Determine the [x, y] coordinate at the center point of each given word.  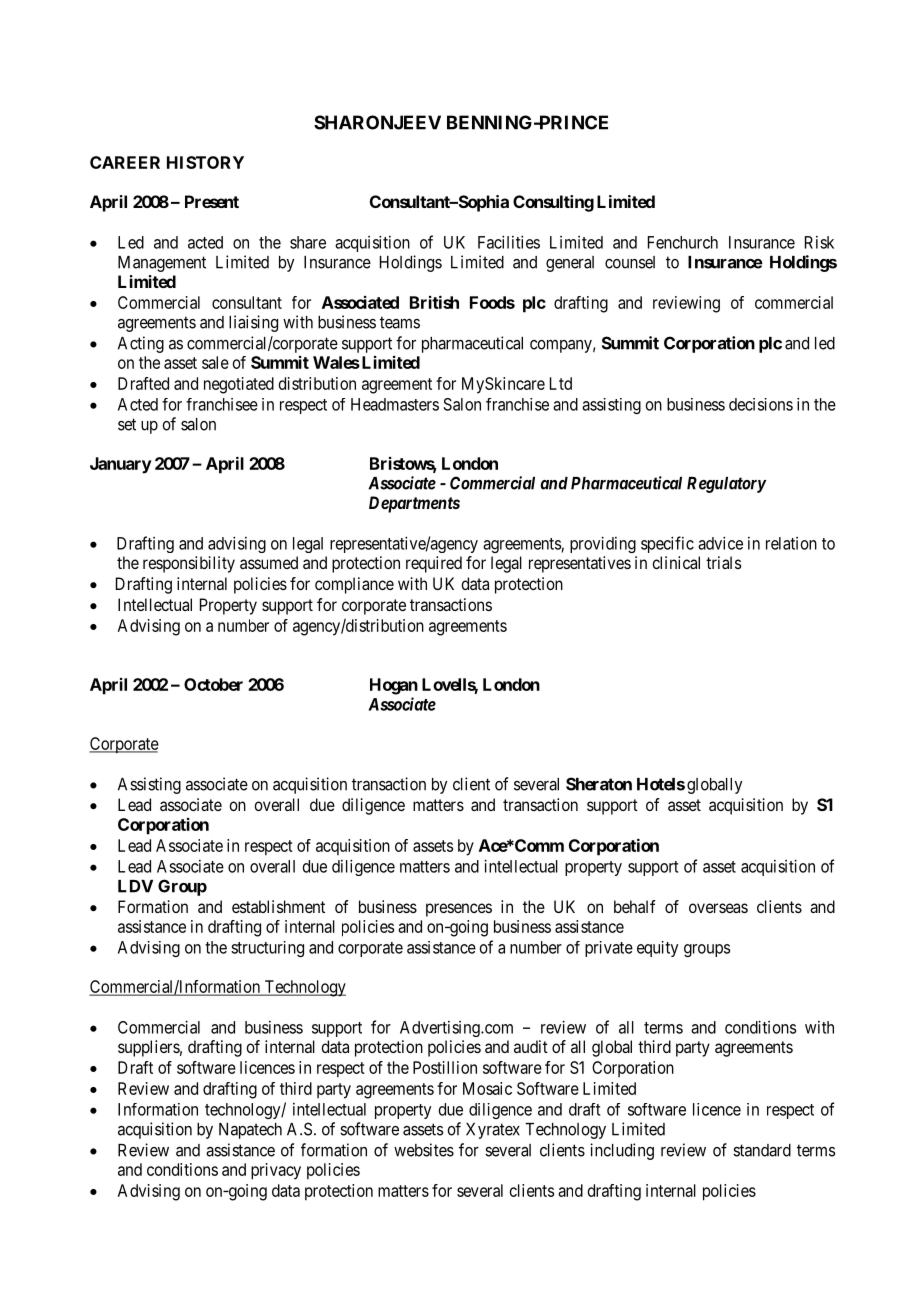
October [213, 684]
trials [723, 562]
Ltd [561, 383]
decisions [761, 404]
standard [762, 1150]
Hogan [394, 686]
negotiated [239, 385]
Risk [819, 242]
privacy [276, 1171]
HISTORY [205, 162]
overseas [718, 908]
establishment [278, 906]
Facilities [509, 242]
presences [459, 910]
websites [424, 1150]
